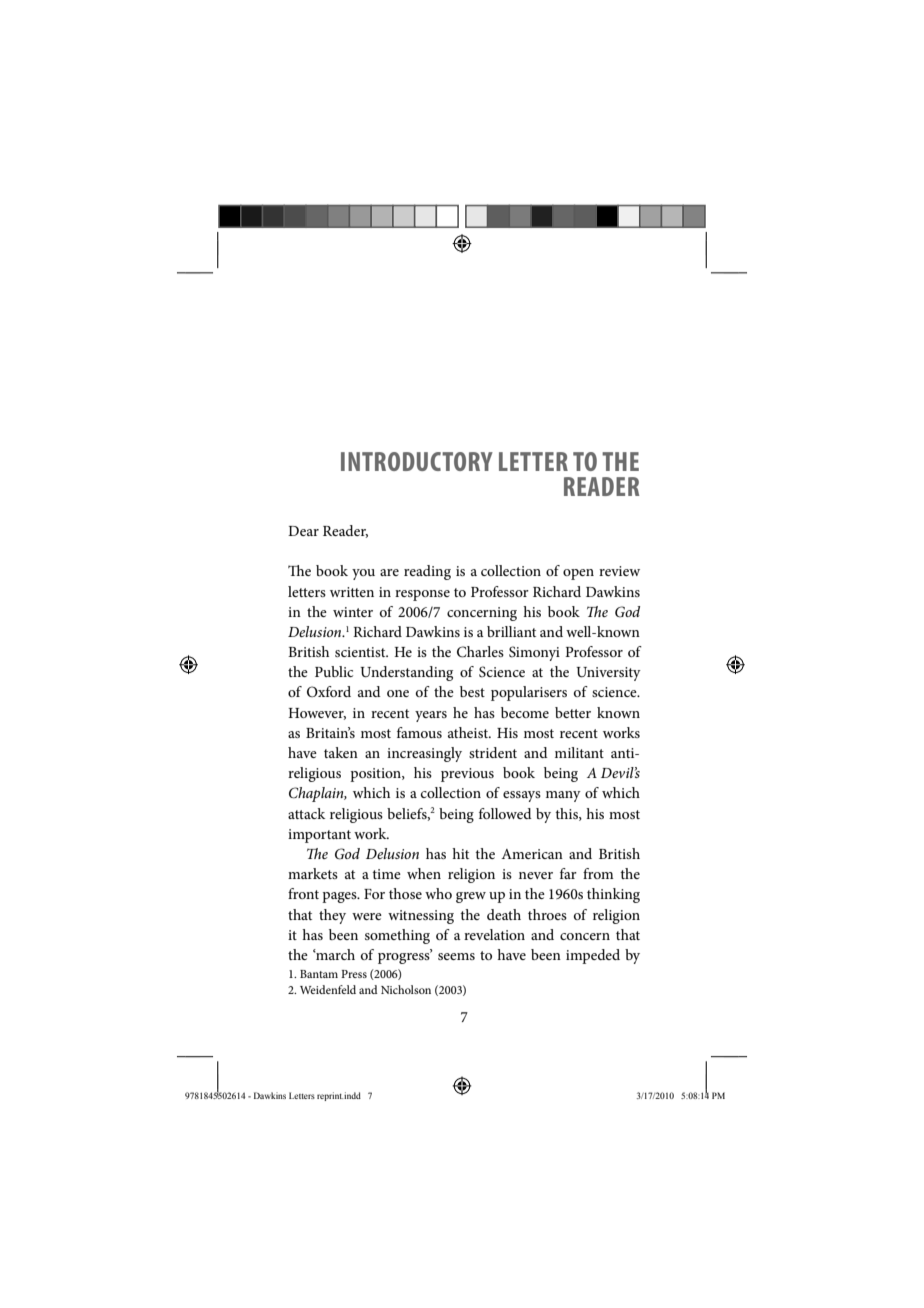  Describe the element at coordinates (303, 531) in the screenshot. I see `Dear` at that location.
